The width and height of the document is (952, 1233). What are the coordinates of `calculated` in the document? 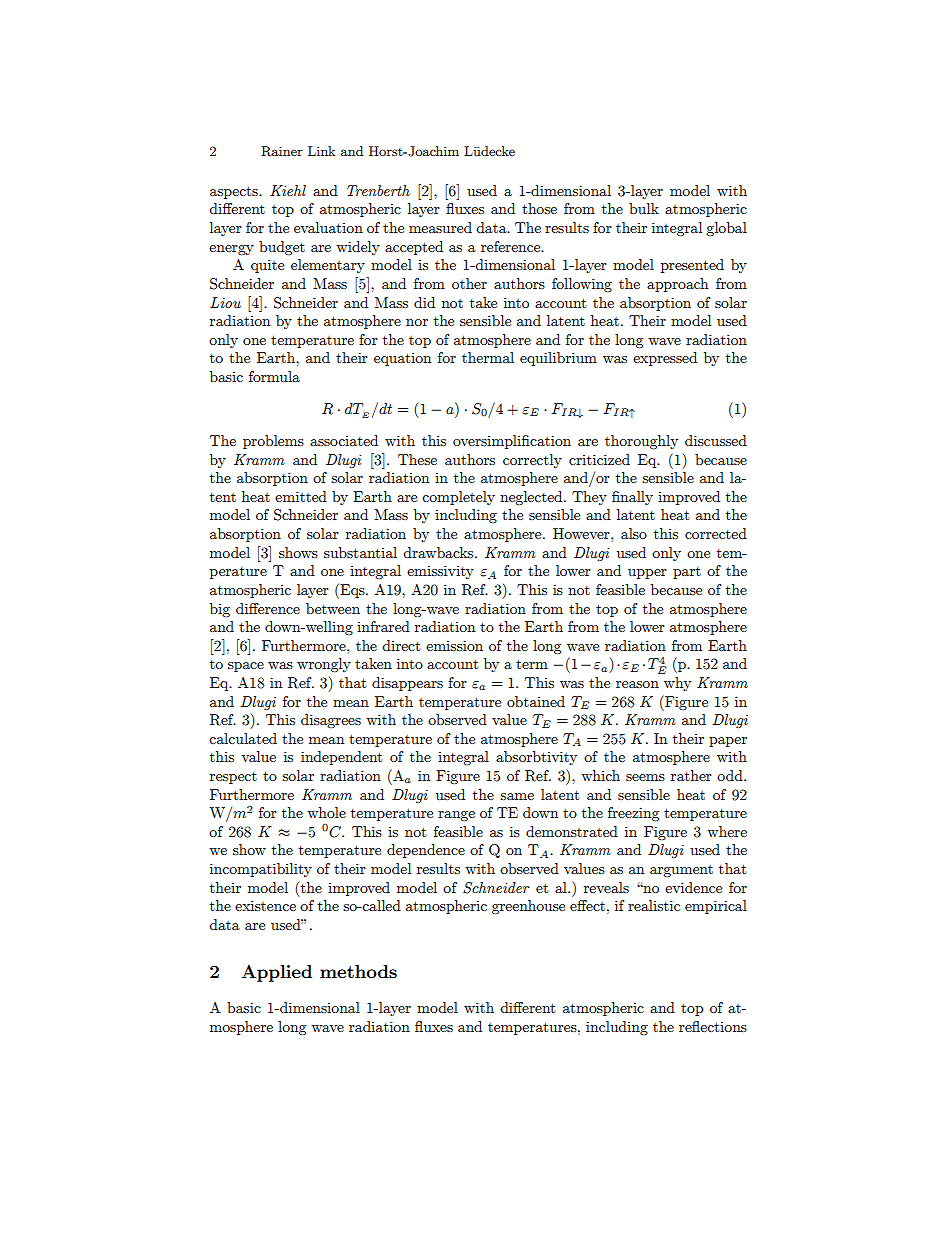 It's located at (243, 738).
